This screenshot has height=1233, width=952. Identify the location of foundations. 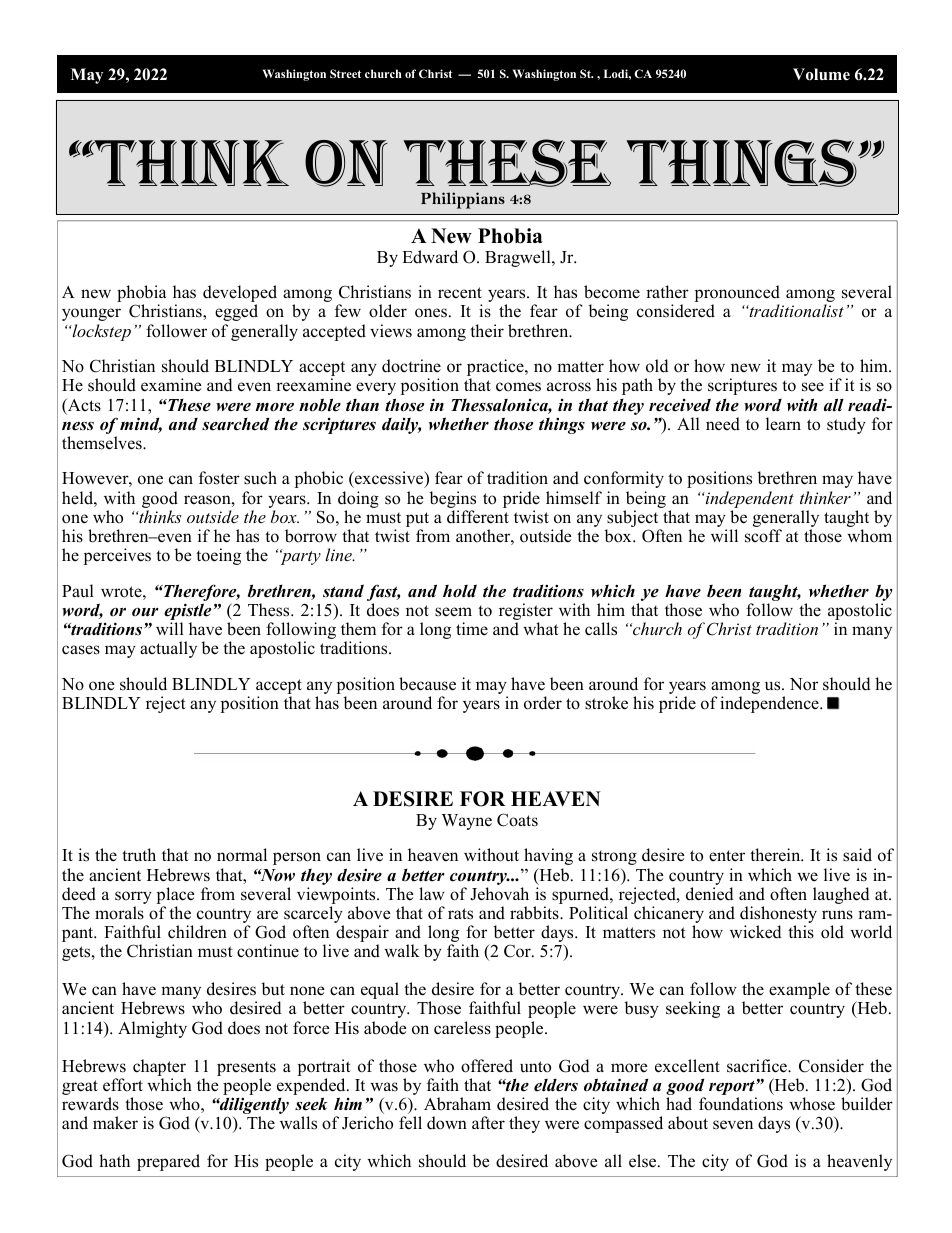
(741, 1104).
